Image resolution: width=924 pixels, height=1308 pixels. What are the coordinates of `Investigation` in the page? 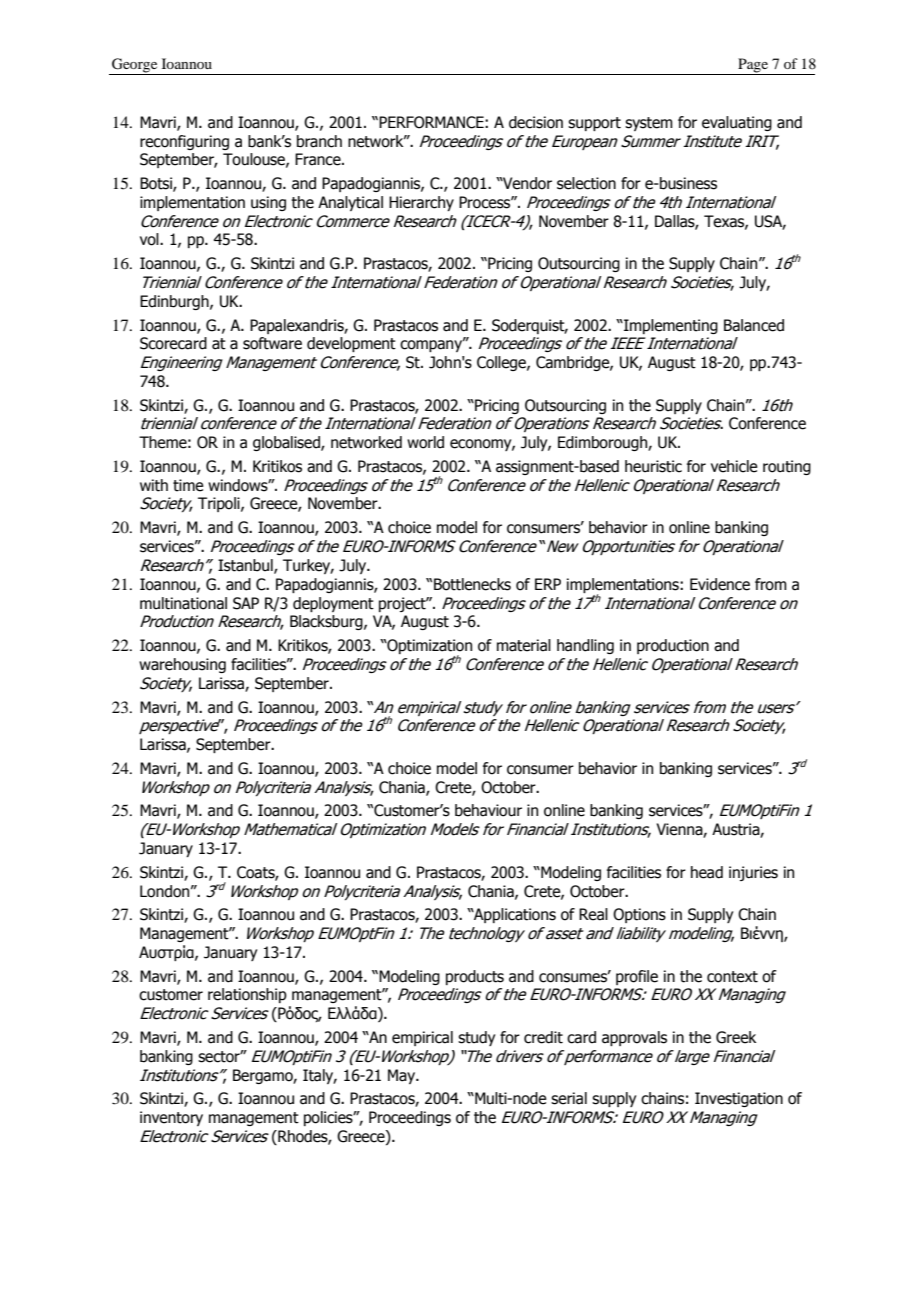 It's located at (739, 1099).
